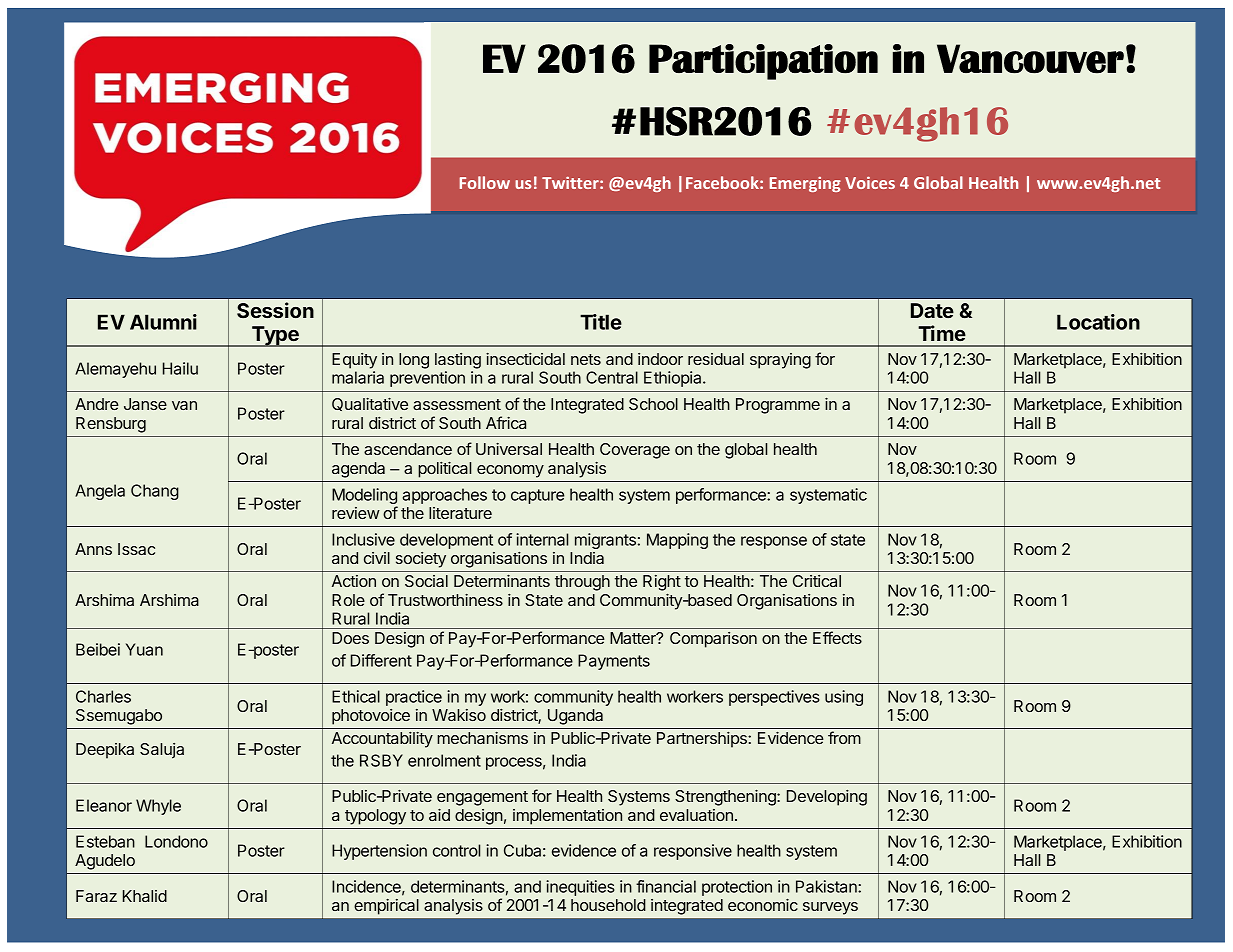 The height and width of the screenshot is (952, 1233). What do you see at coordinates (844, 698) in the screenshot?
I see `using` at bounding box center [844, 698].
